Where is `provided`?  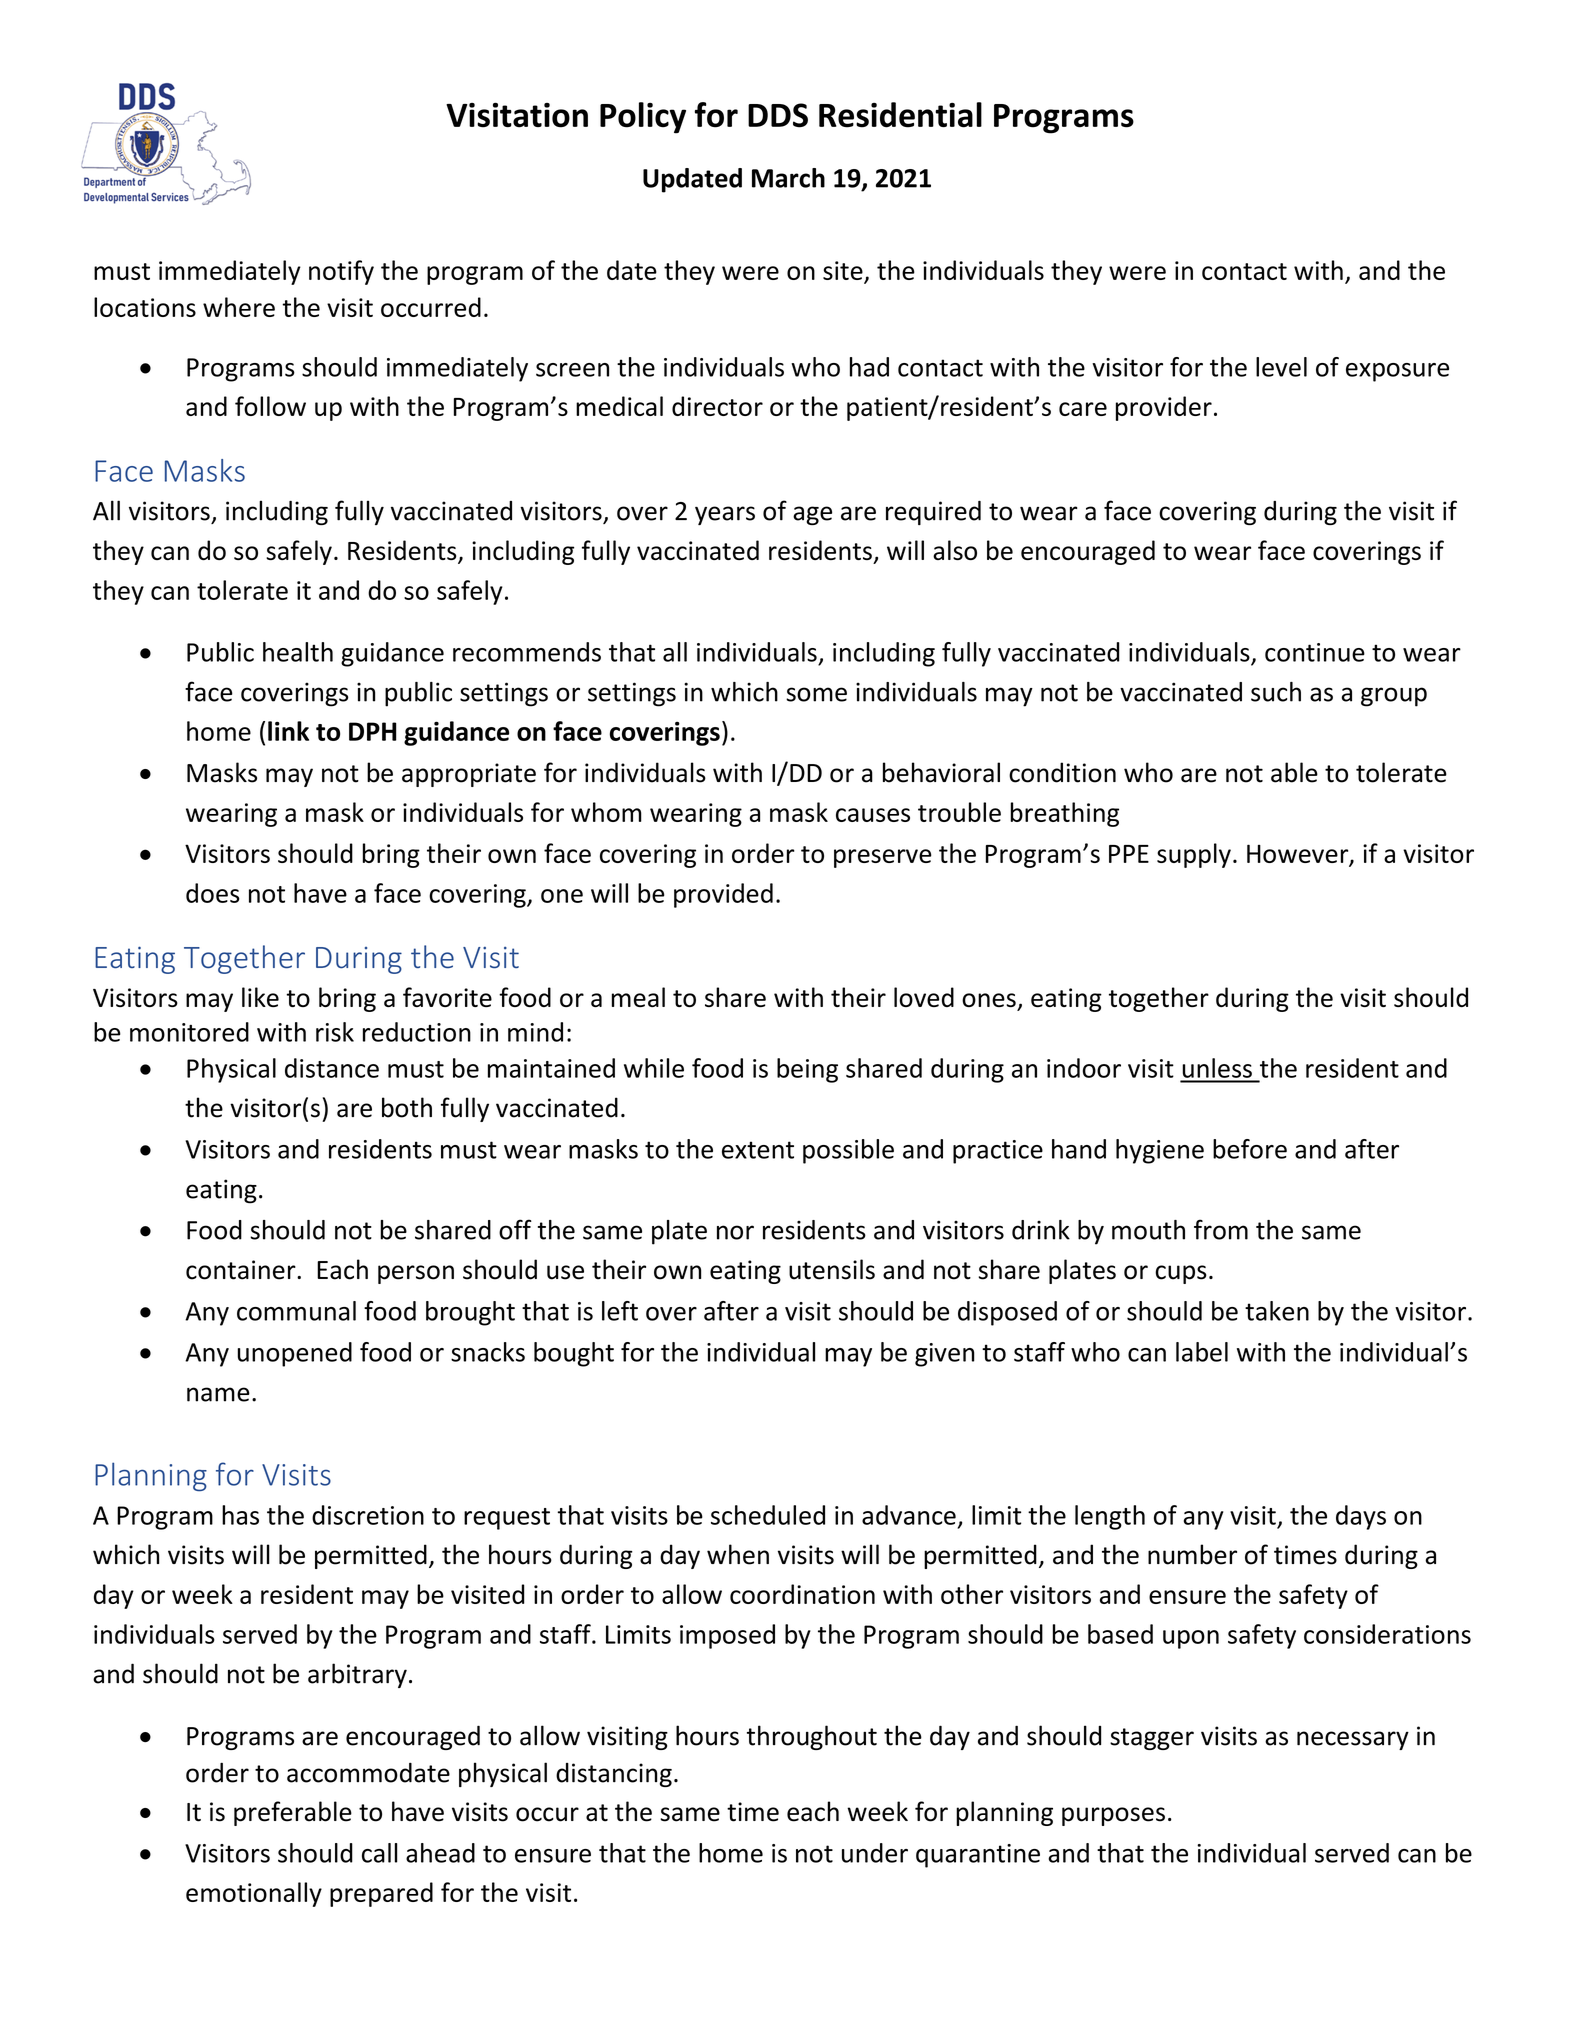 provided is located at coordinates (723, 895).
